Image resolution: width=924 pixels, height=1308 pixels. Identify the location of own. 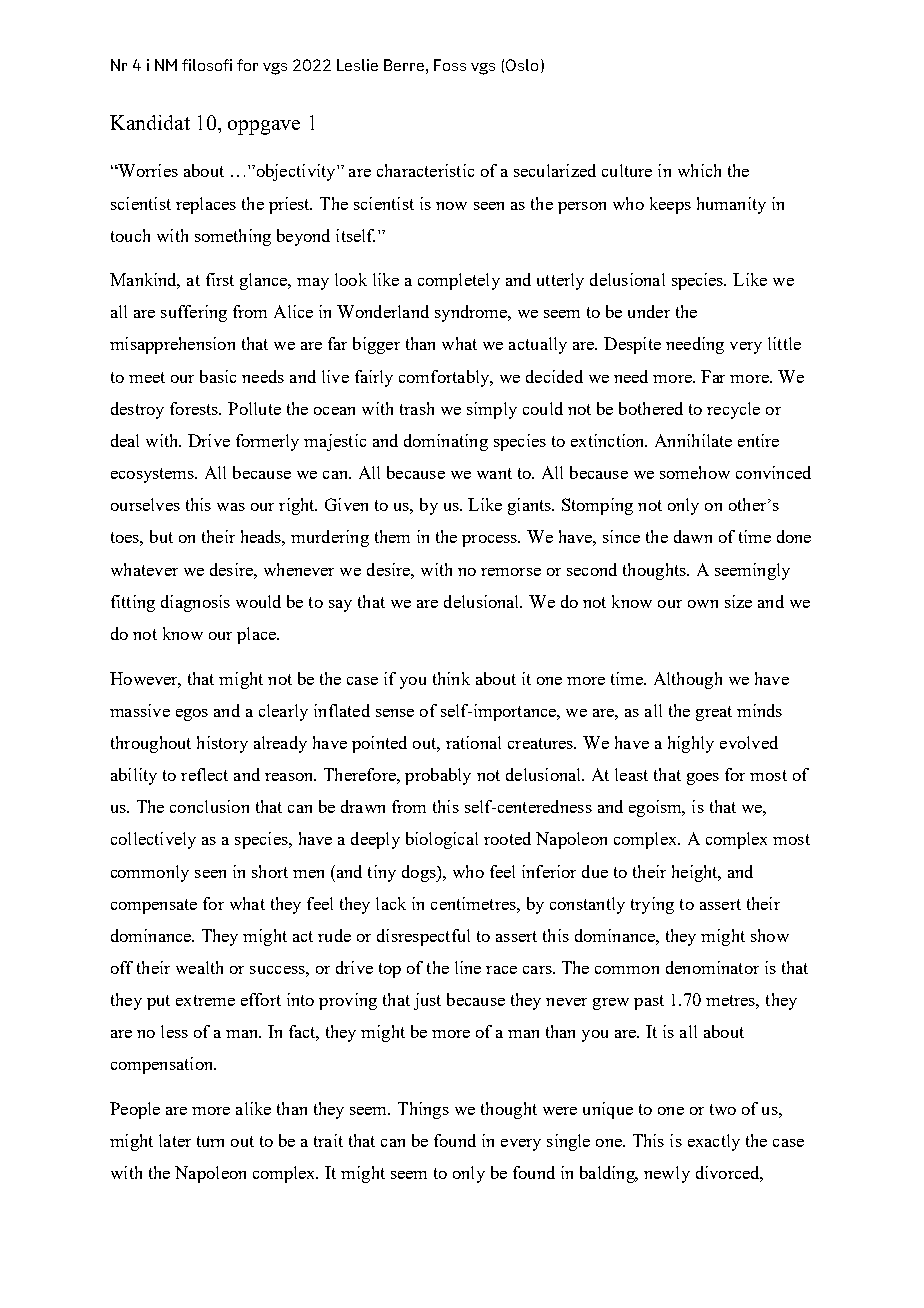
(703, 604).
